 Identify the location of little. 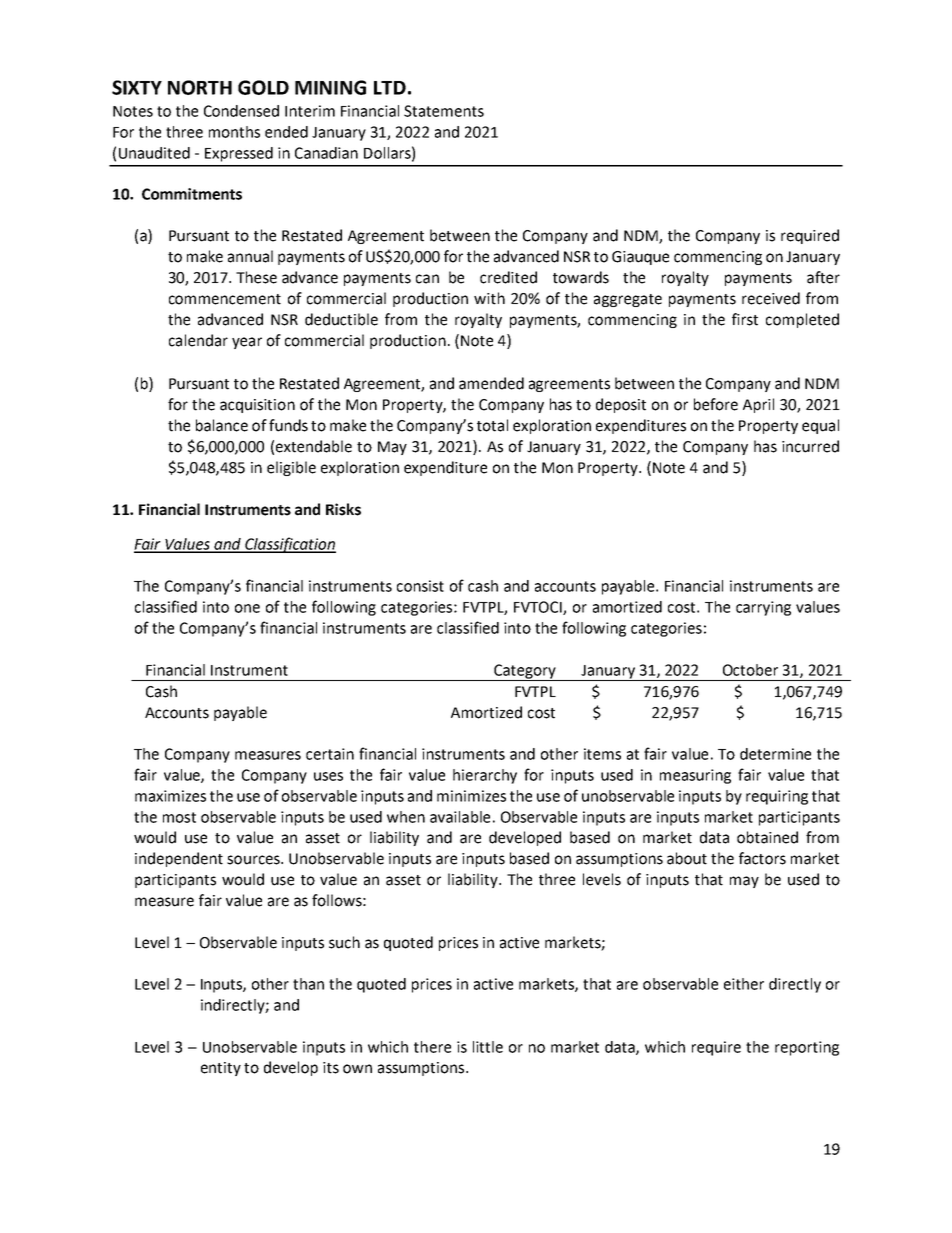
(488, 1047).
